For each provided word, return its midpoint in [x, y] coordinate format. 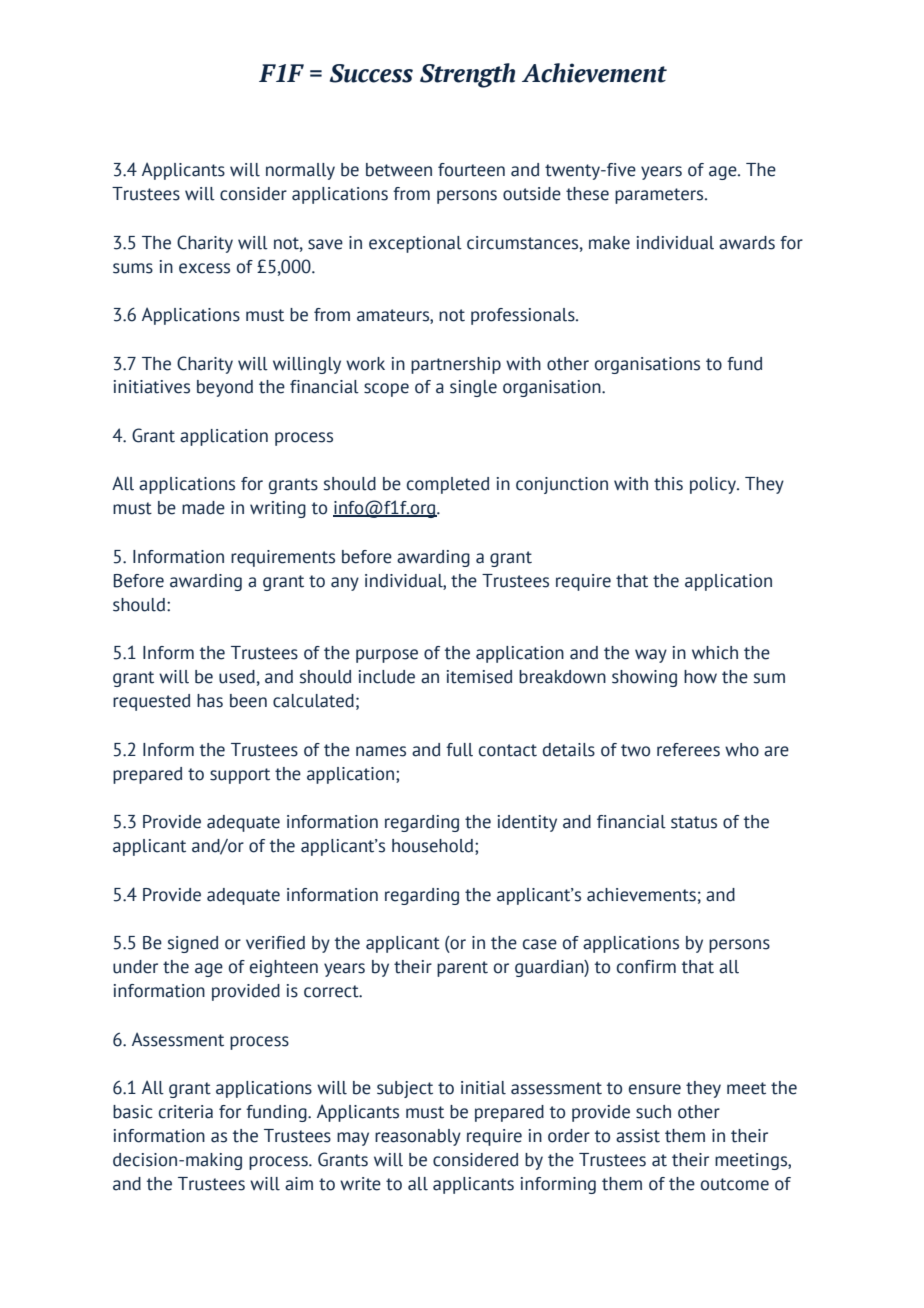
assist [638, 1136]
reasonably [418, 1137]
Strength [467, 75]
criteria [186, 1112]
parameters [660, 196]
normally [300, 171]
